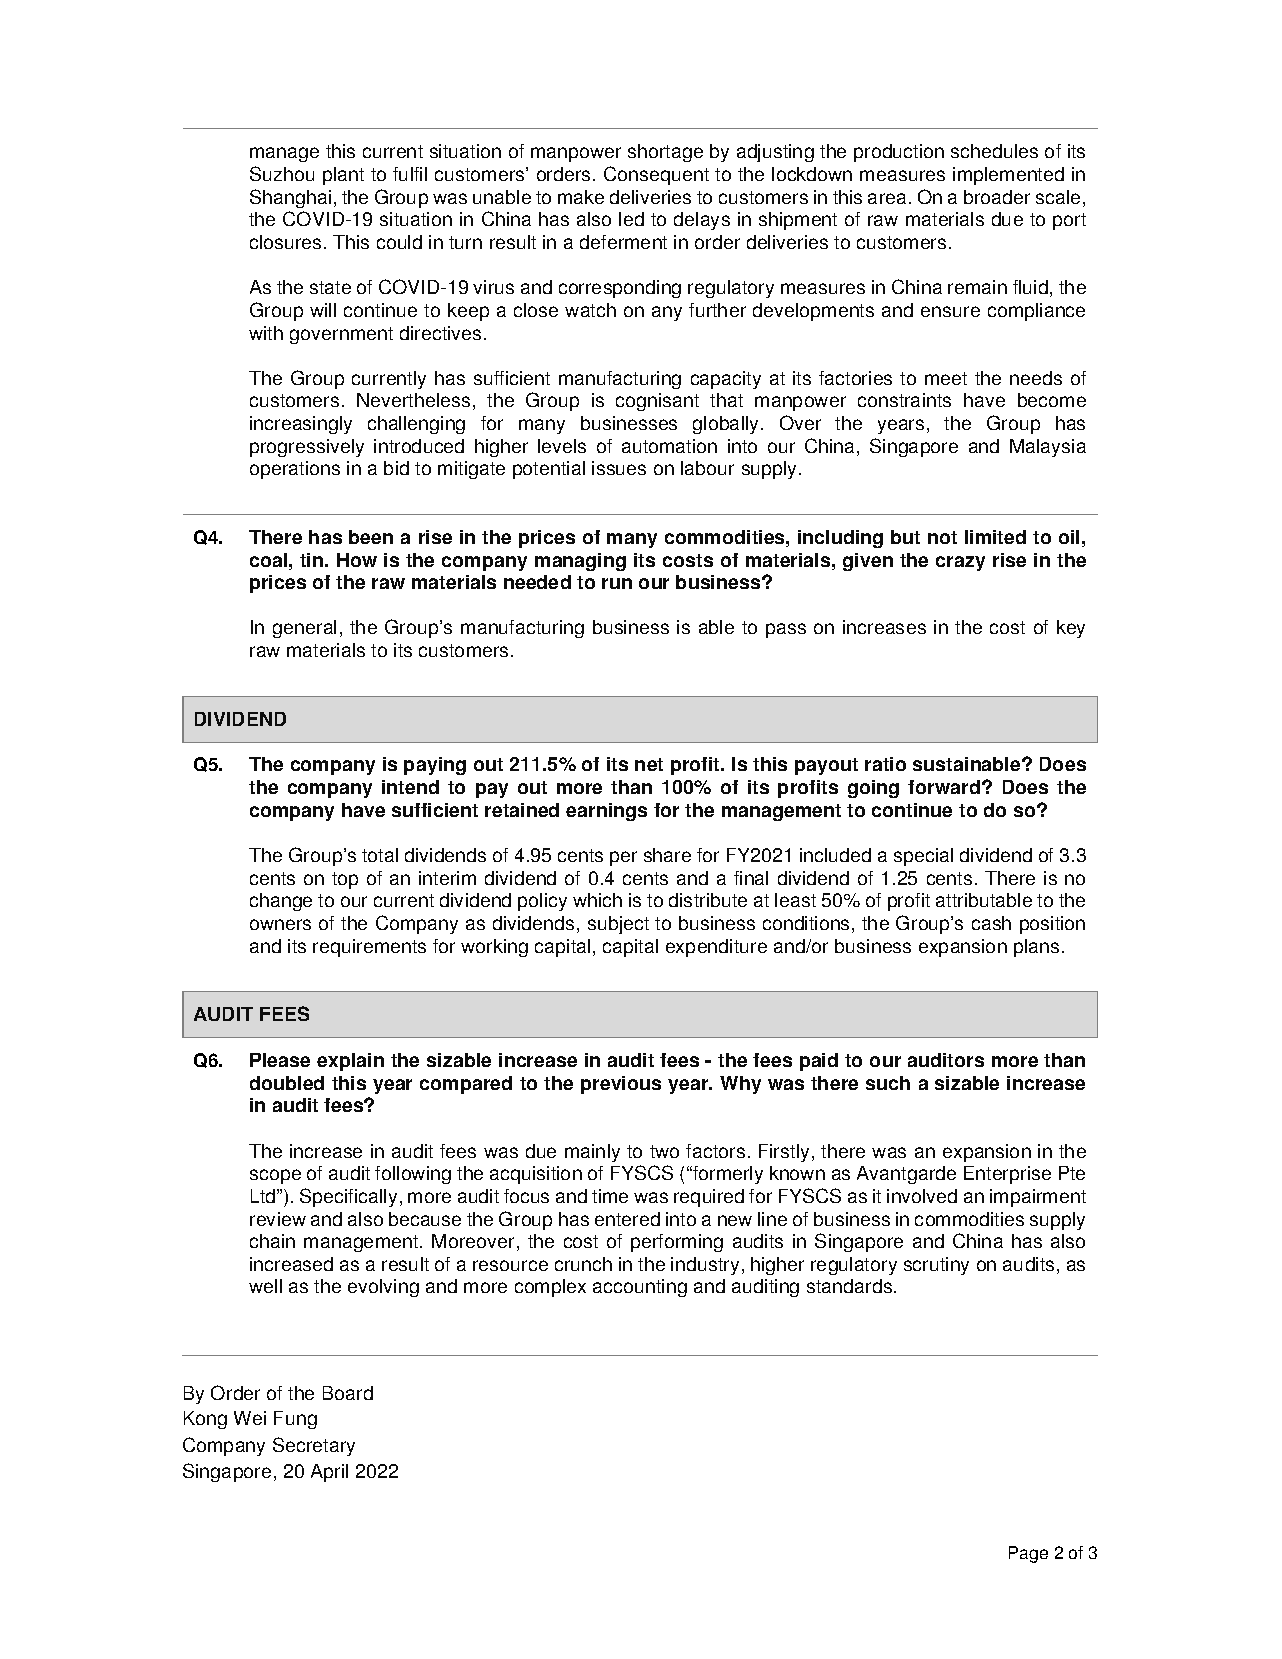 The height and width of the document is (1659, 1282). Describe the element at coordinates (997, 197) in the document. I see `broader` at that location.
